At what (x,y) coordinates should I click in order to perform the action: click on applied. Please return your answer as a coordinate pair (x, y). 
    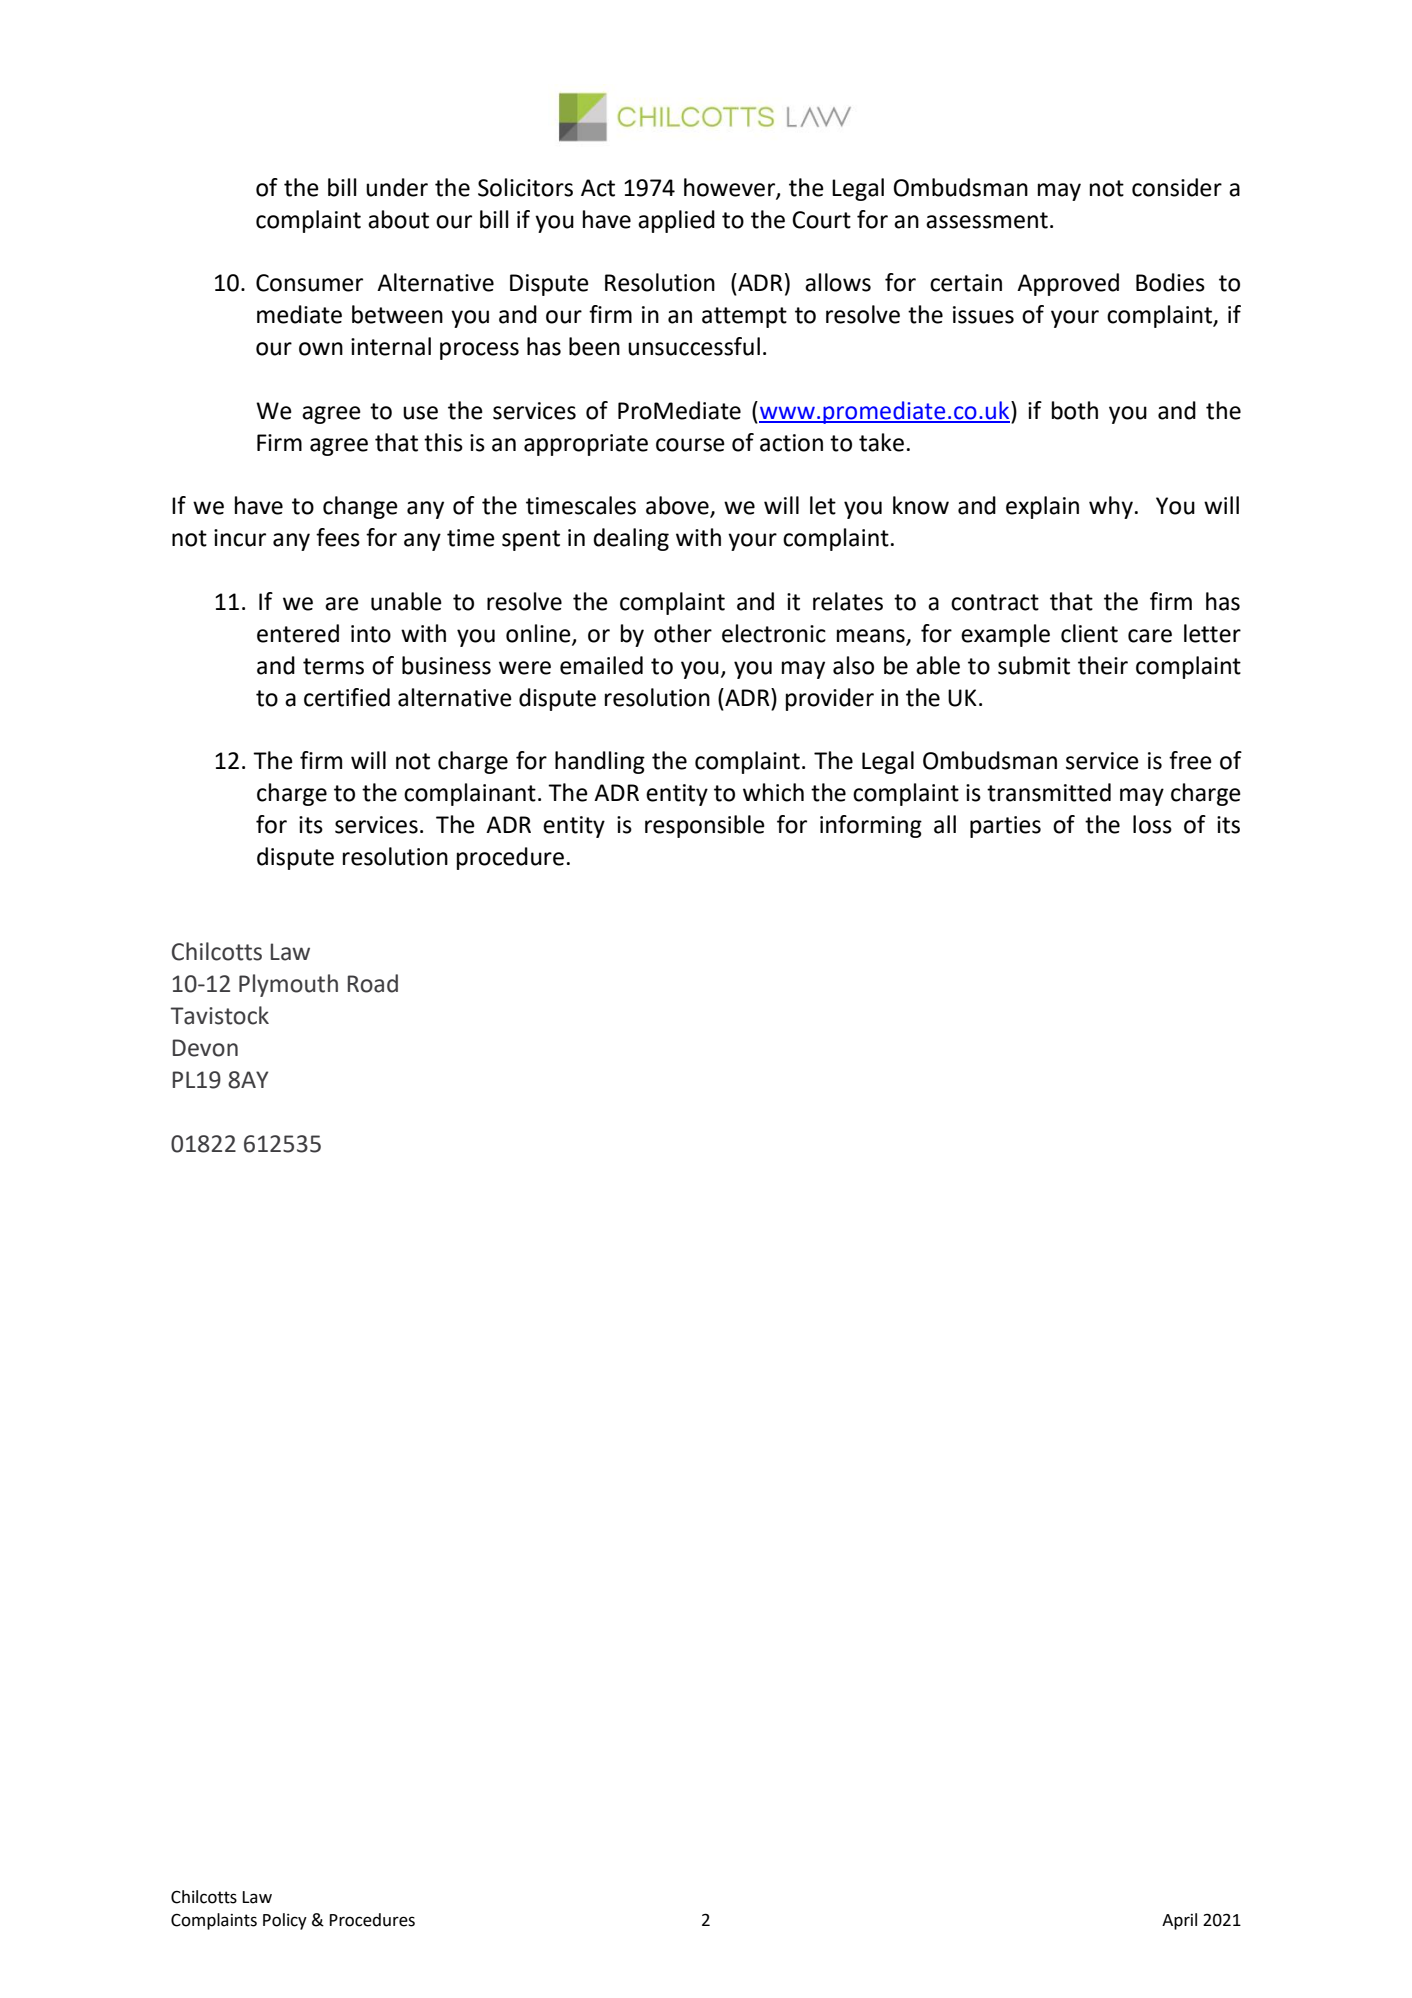
    Looking at the image, I should click on (676, 221).
